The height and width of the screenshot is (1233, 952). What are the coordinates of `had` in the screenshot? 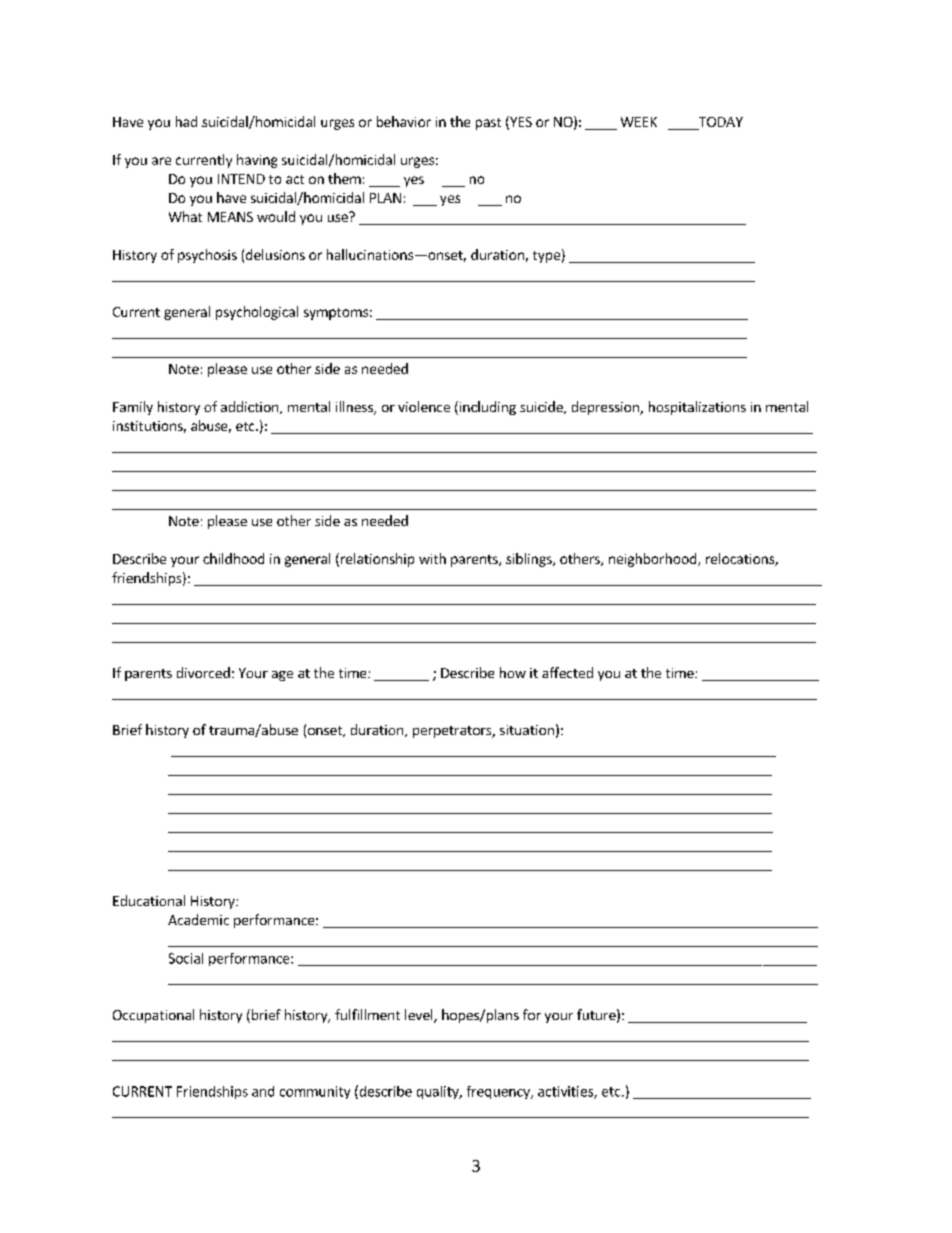 It's located at (186, 121).
